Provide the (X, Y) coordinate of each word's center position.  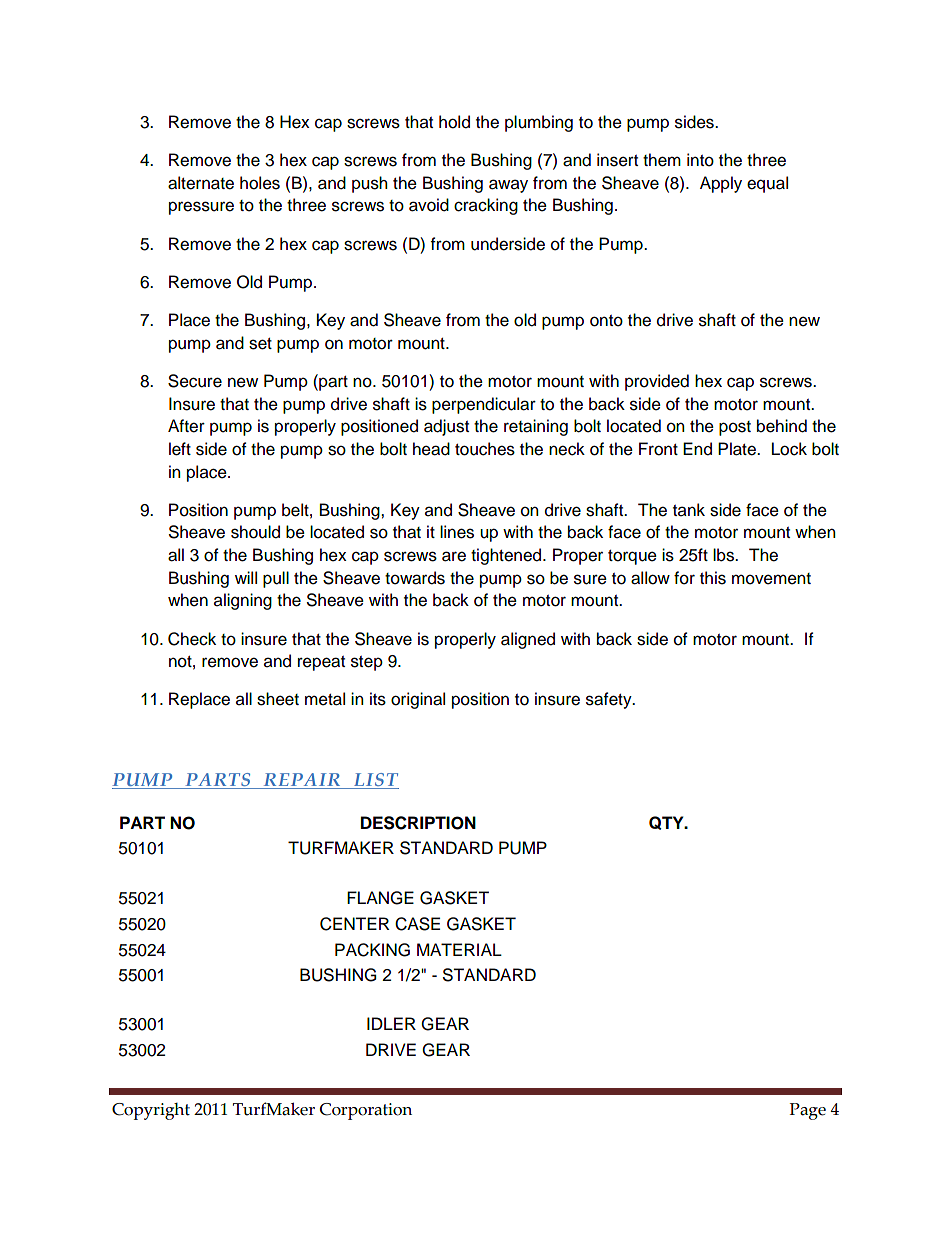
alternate (201, 183)
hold (454, 122)
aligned (528, 640)
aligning (243, 601)
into (700, 160)
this (713, 578)
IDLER (391, 1023)
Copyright (151, 1111)
